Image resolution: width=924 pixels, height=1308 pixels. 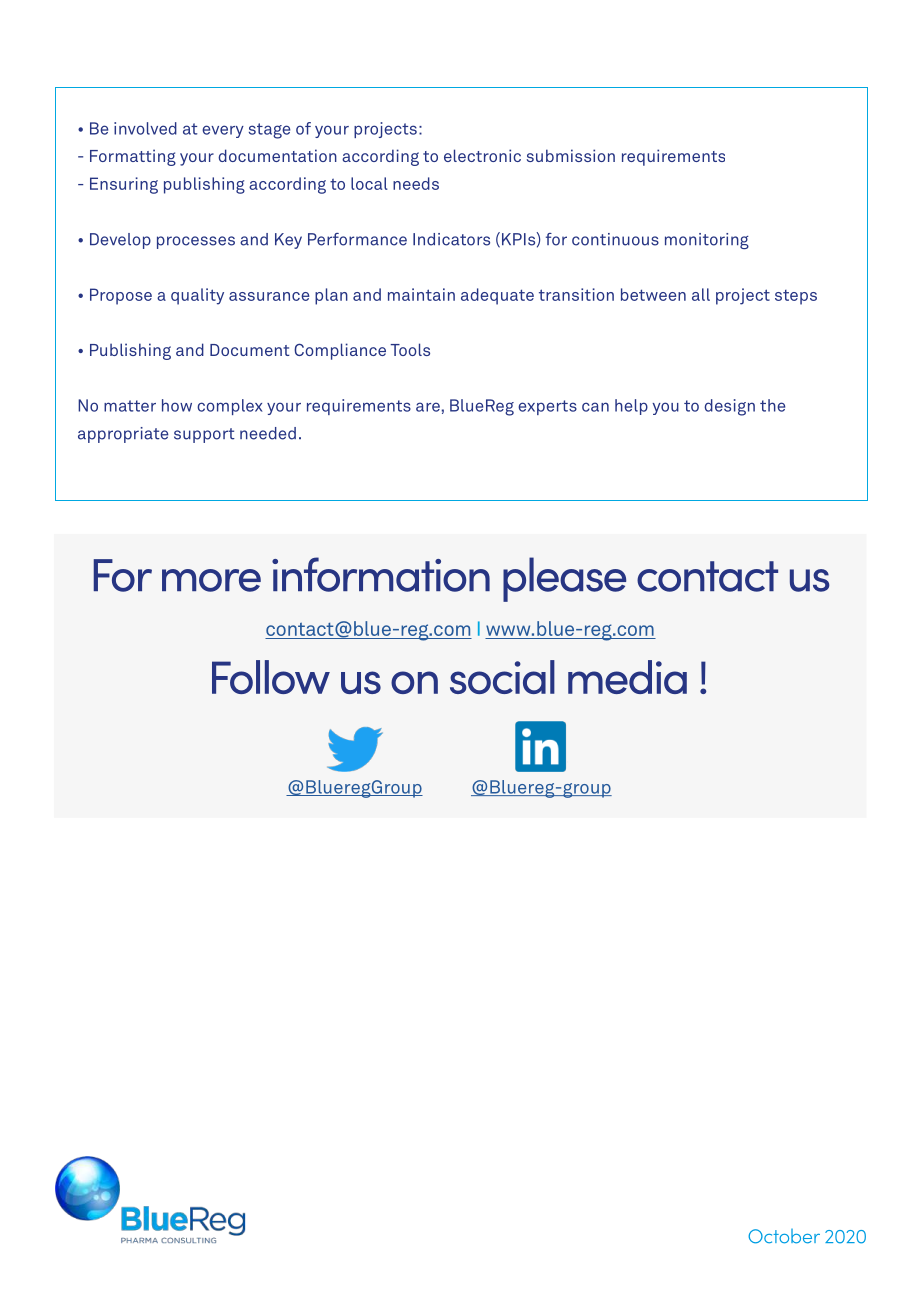 What do you see at coordinates (428, 407) in the document?
I see `are` at bounding box center [428, 407].
